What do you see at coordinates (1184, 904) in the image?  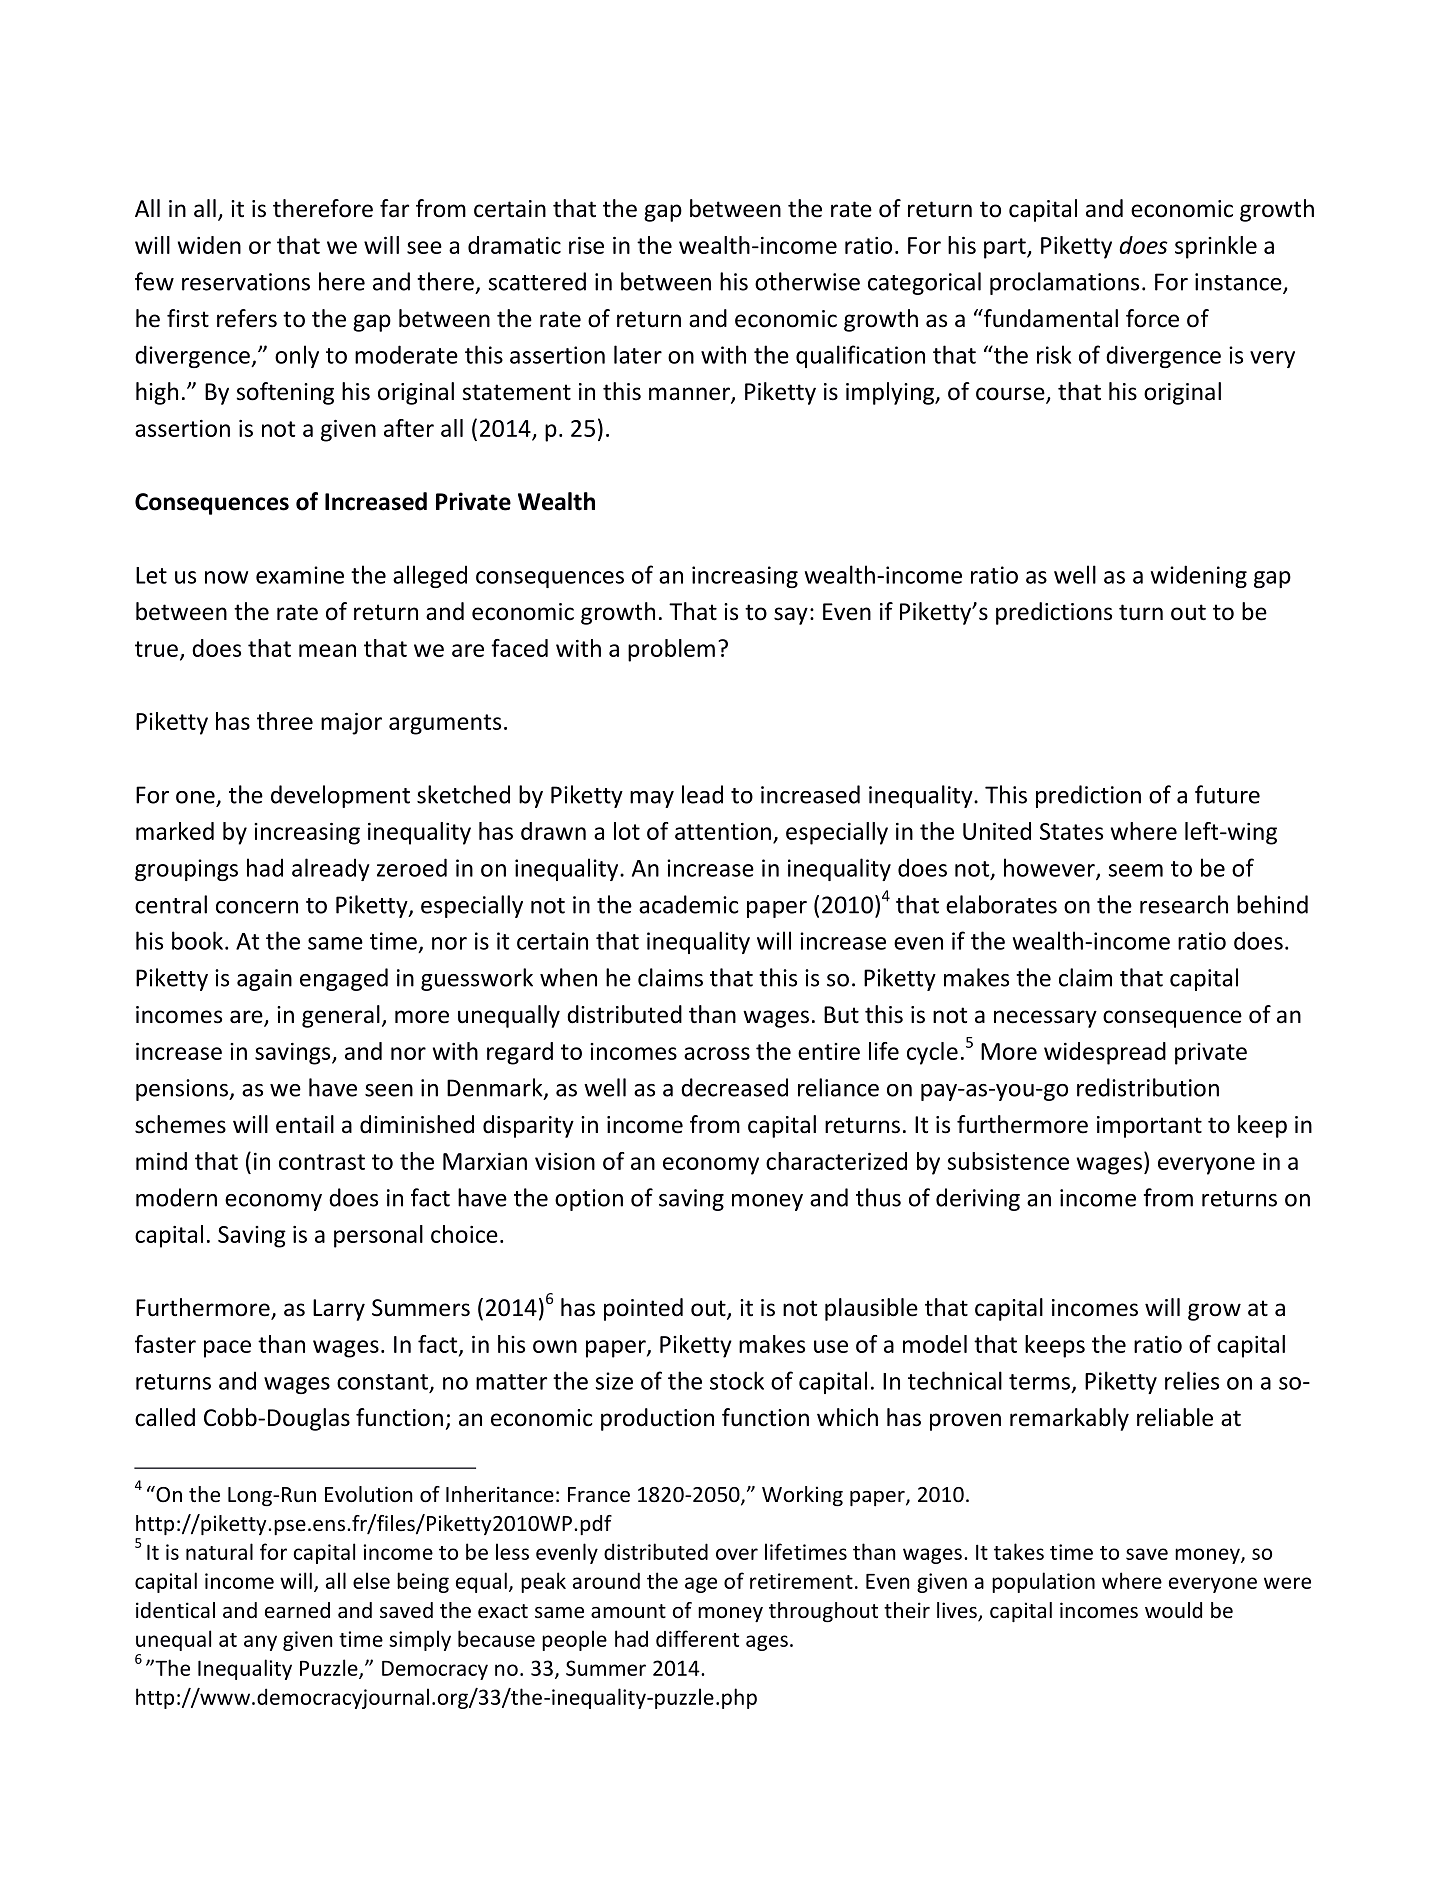 I see `research` at bounding box center [1184, 904].
